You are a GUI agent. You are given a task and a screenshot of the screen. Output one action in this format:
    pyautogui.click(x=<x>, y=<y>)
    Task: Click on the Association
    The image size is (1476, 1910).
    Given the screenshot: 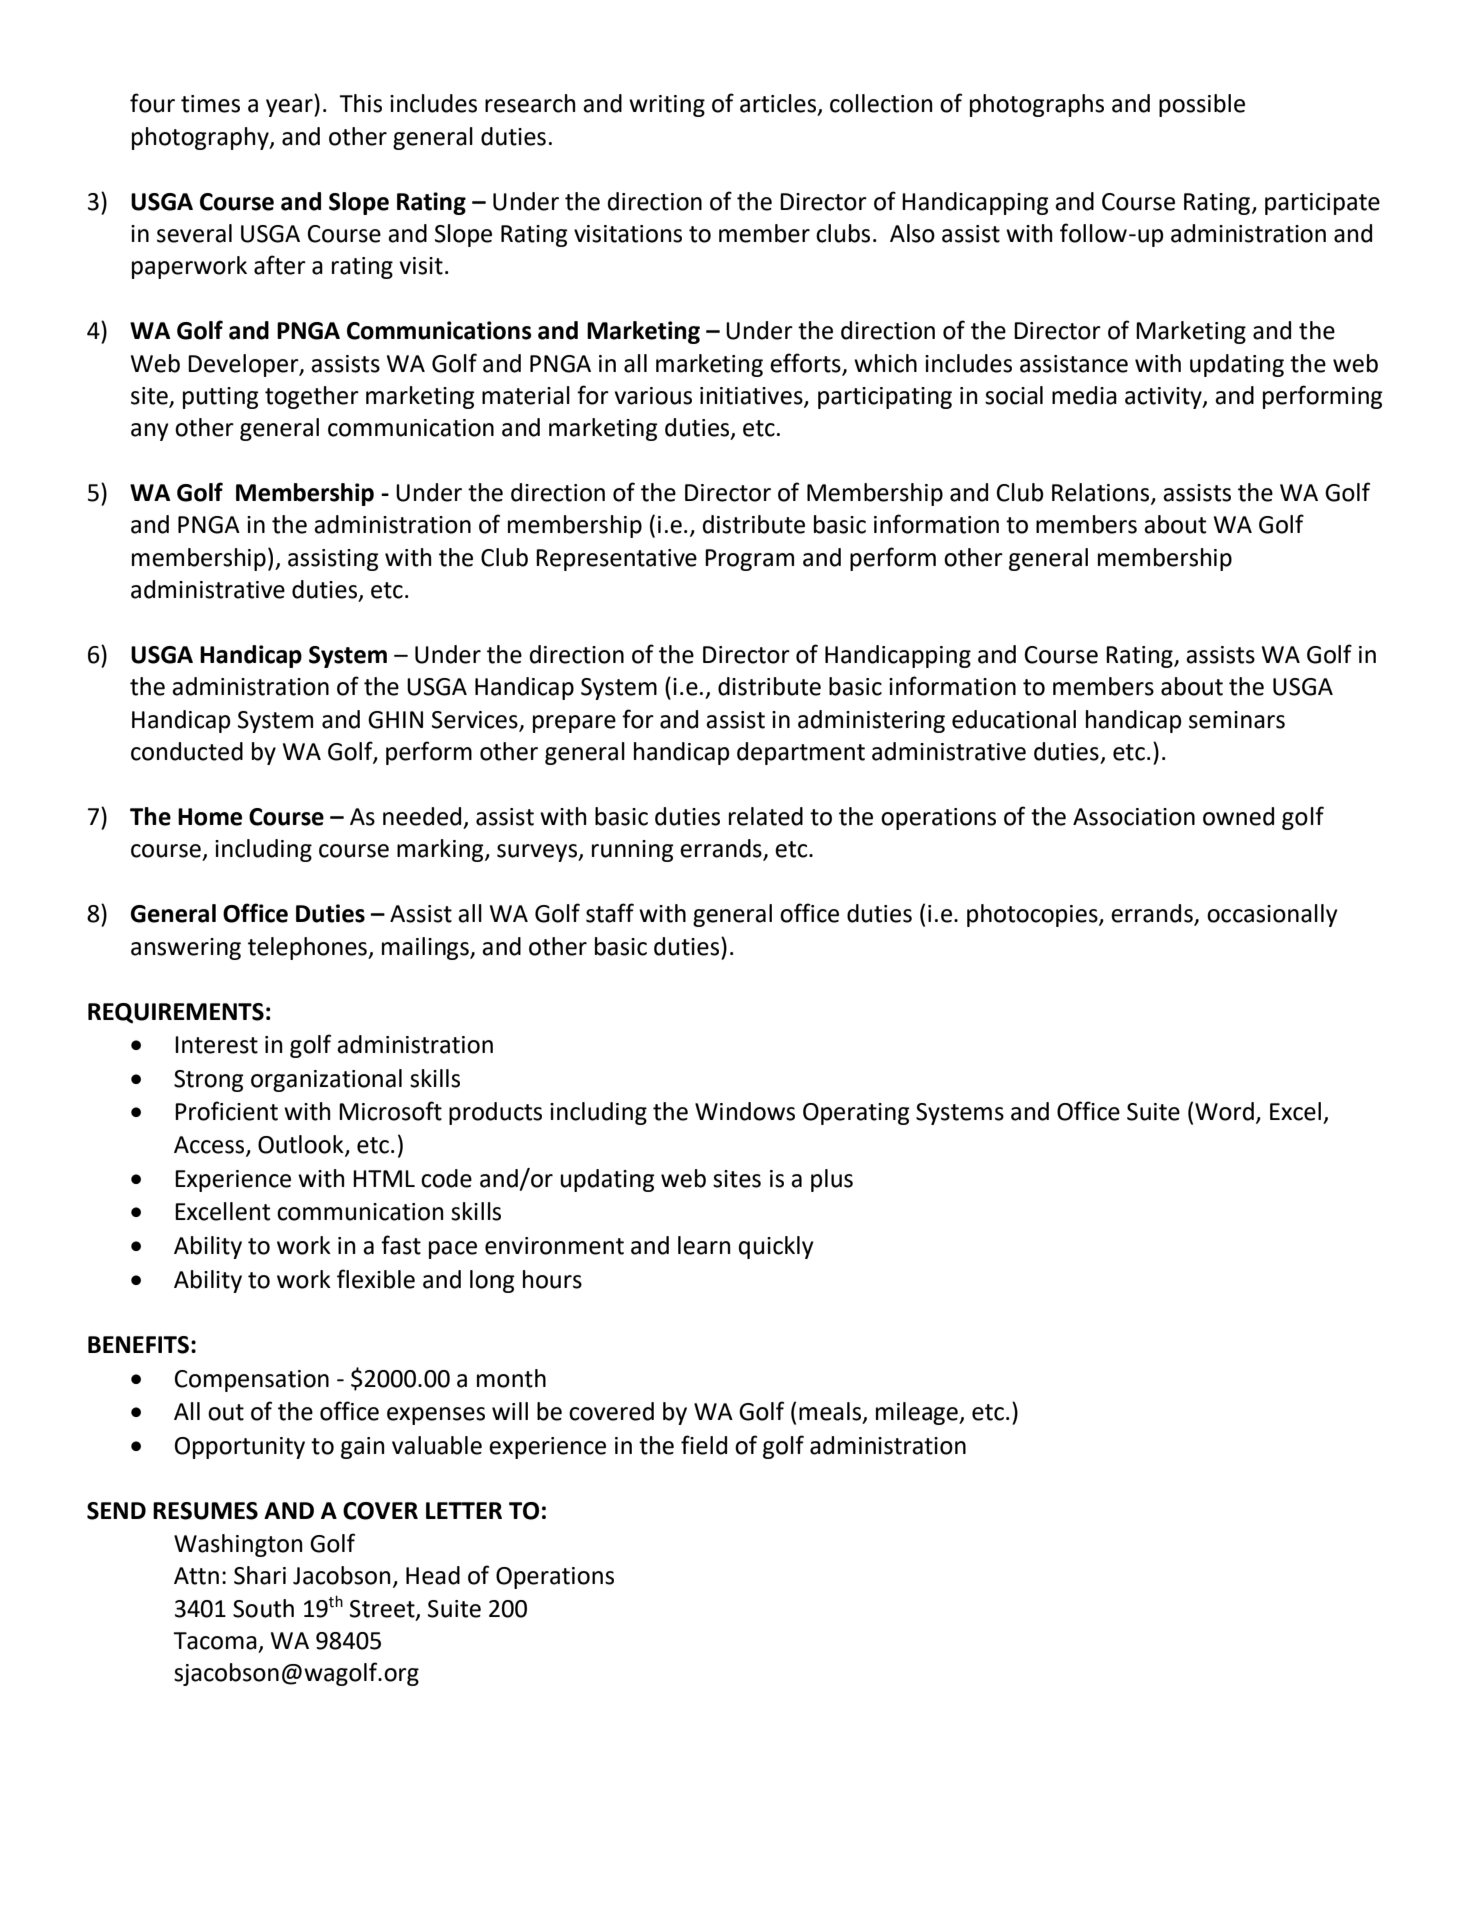 What is the action you would take?
    pyautogui.click(x=1134, y=817)
